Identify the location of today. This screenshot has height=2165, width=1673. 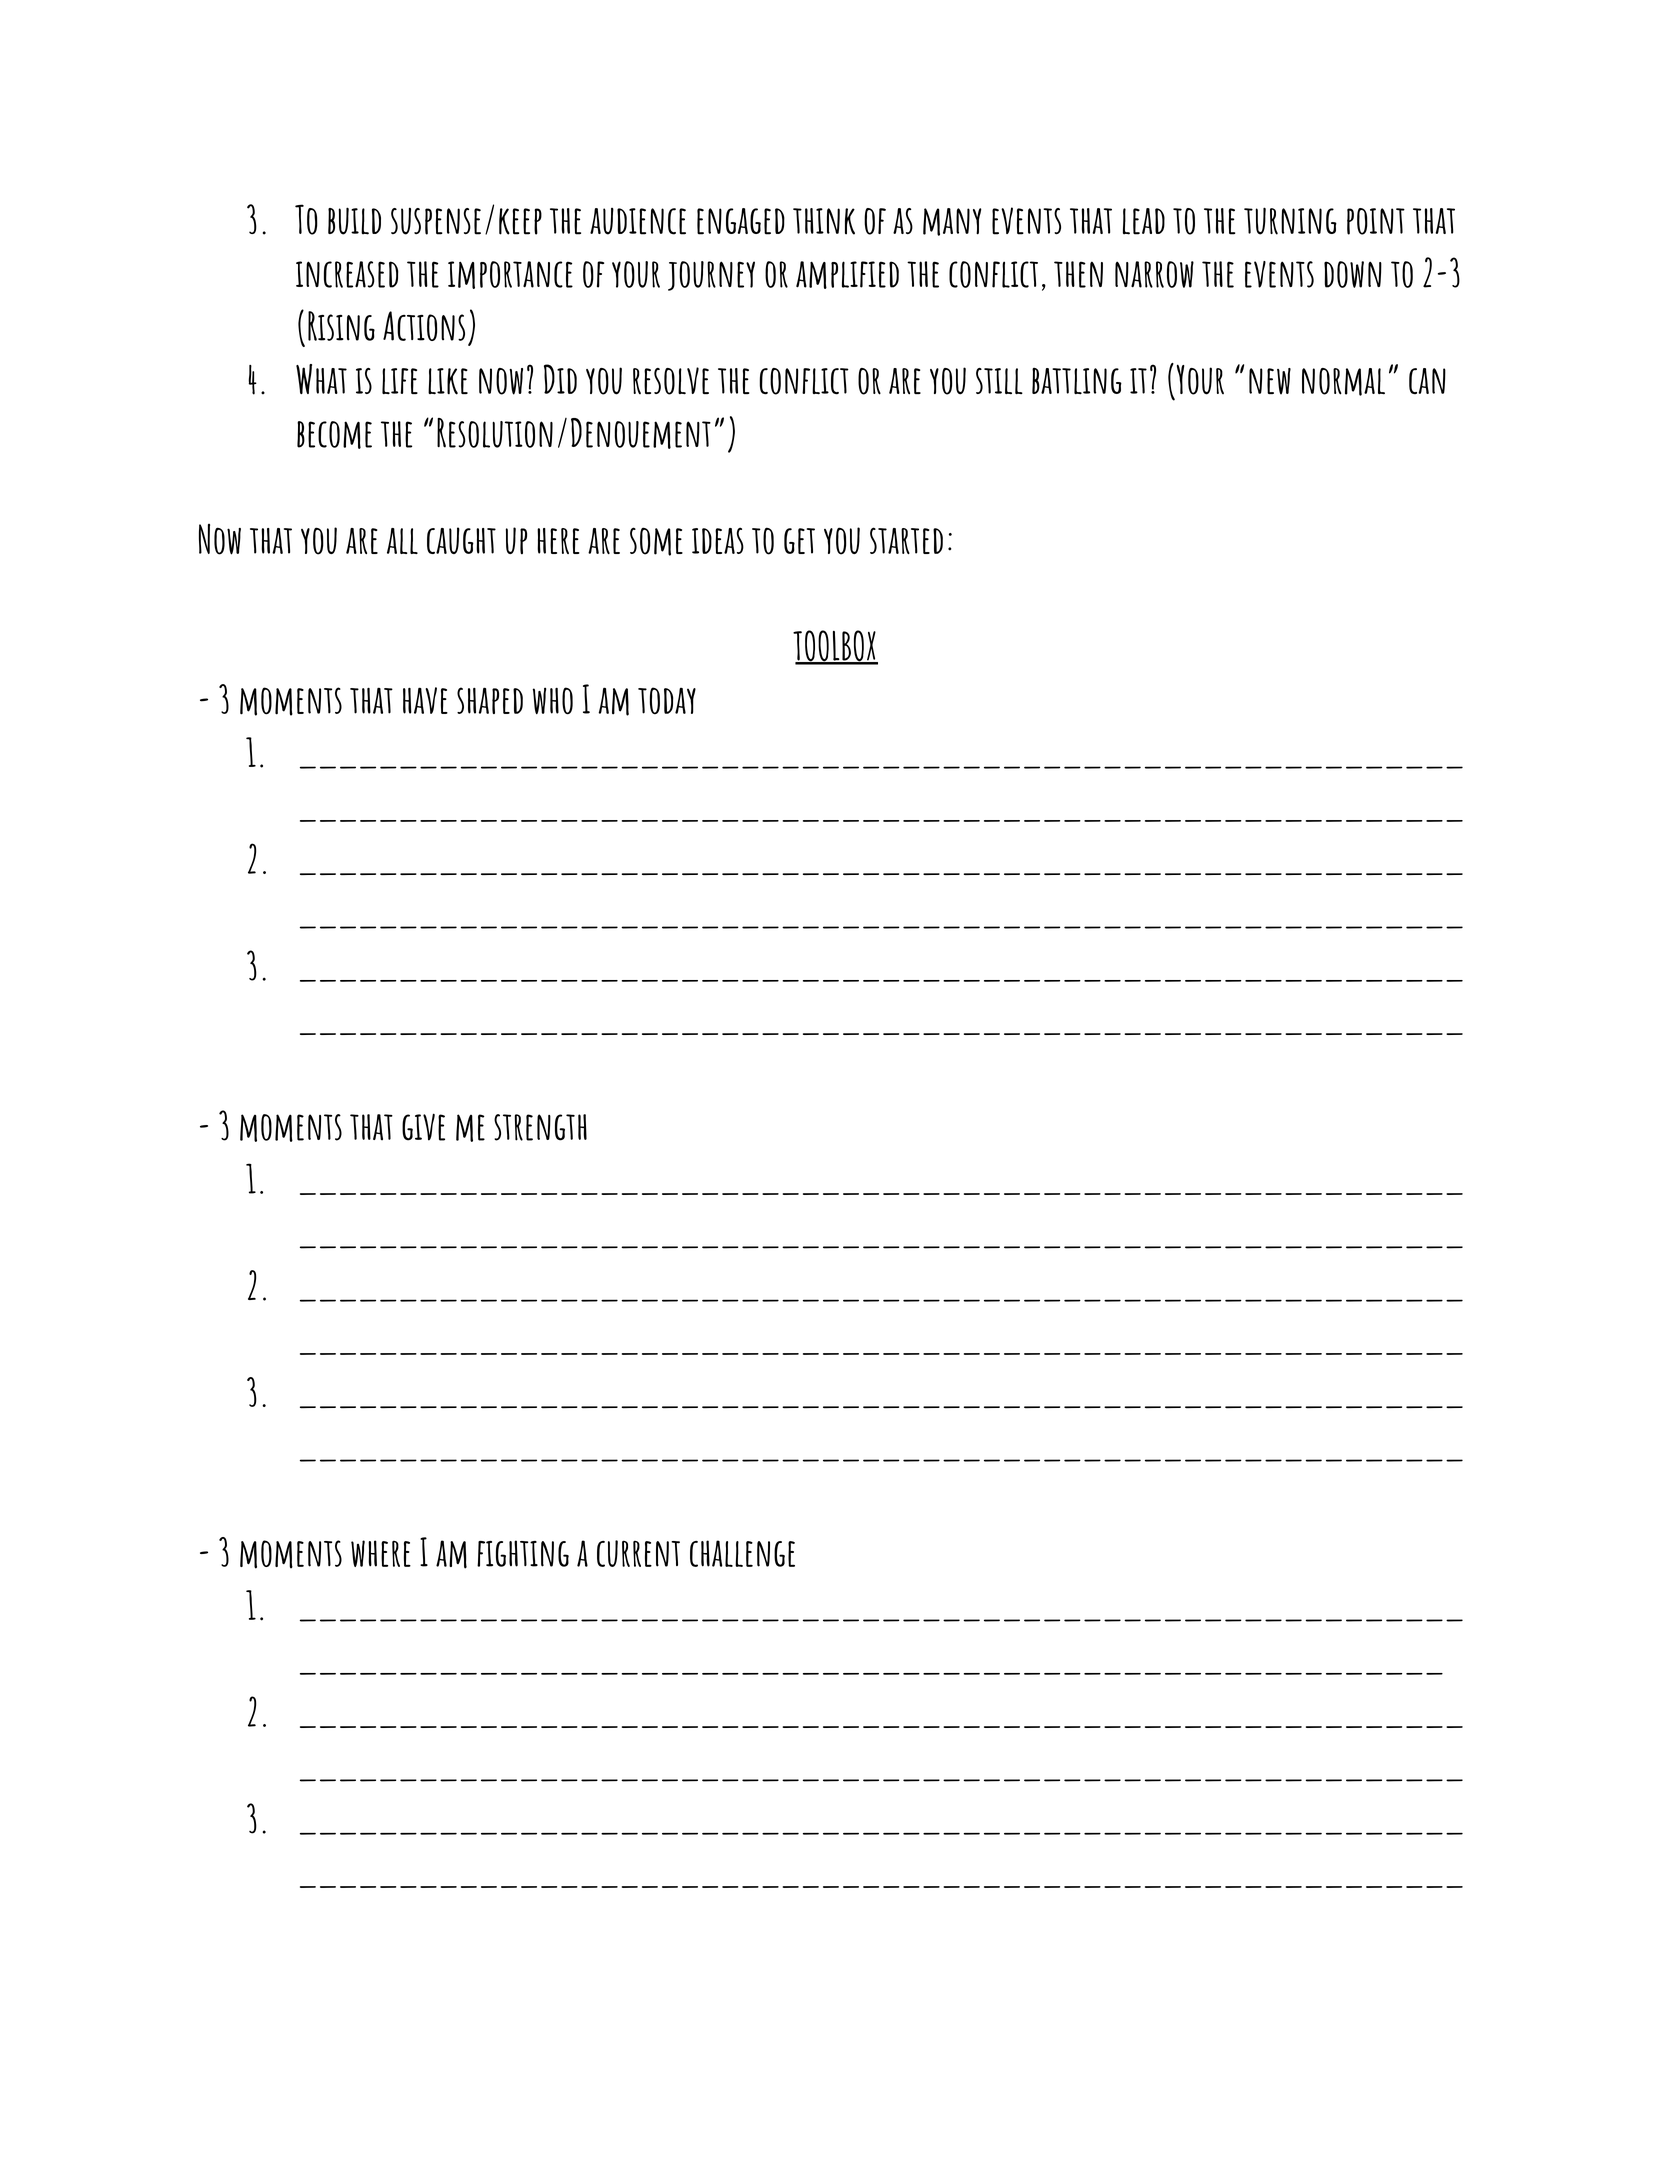
(667, 700).
